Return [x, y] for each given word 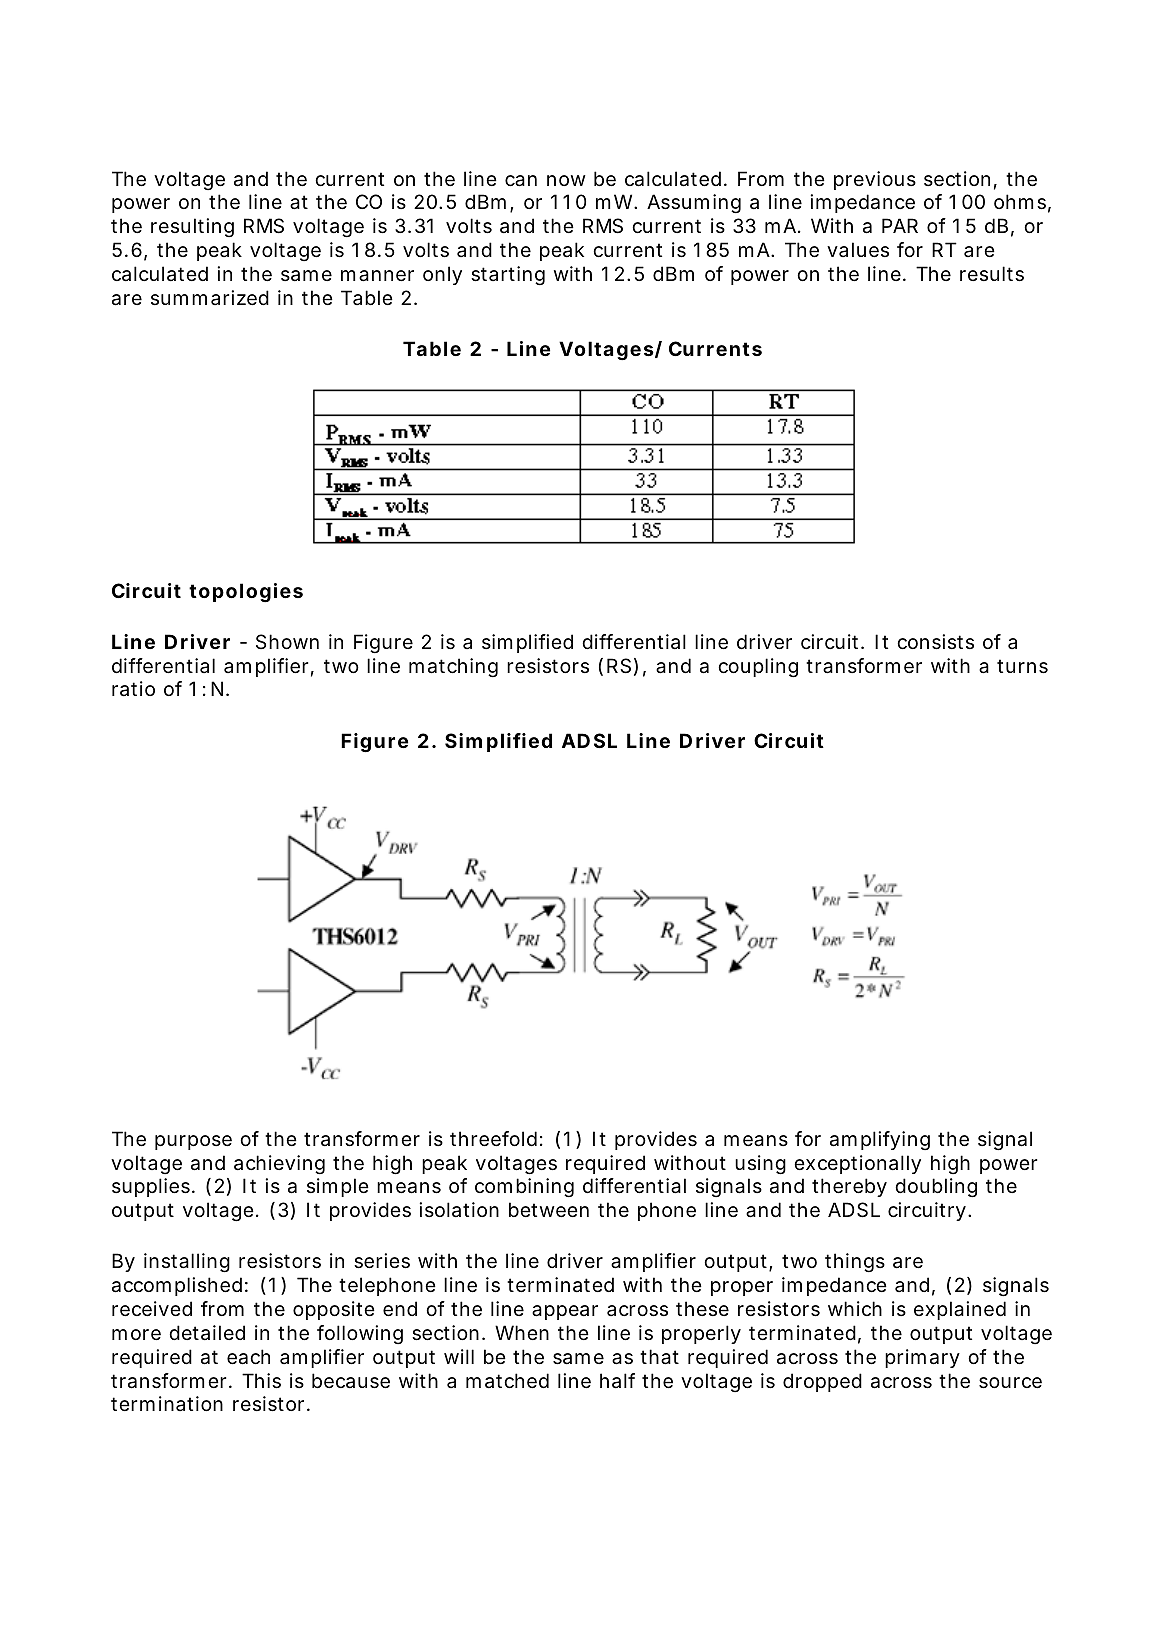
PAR [900, 225]
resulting [192, 227]
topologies [246, 593]
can [521, 181]
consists [935, 642]
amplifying [880, 1140]
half [617, 1381]
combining [524, 1188]
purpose [193, 1142]
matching [453, 668]
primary [922, 1358]
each [248, 1357]
